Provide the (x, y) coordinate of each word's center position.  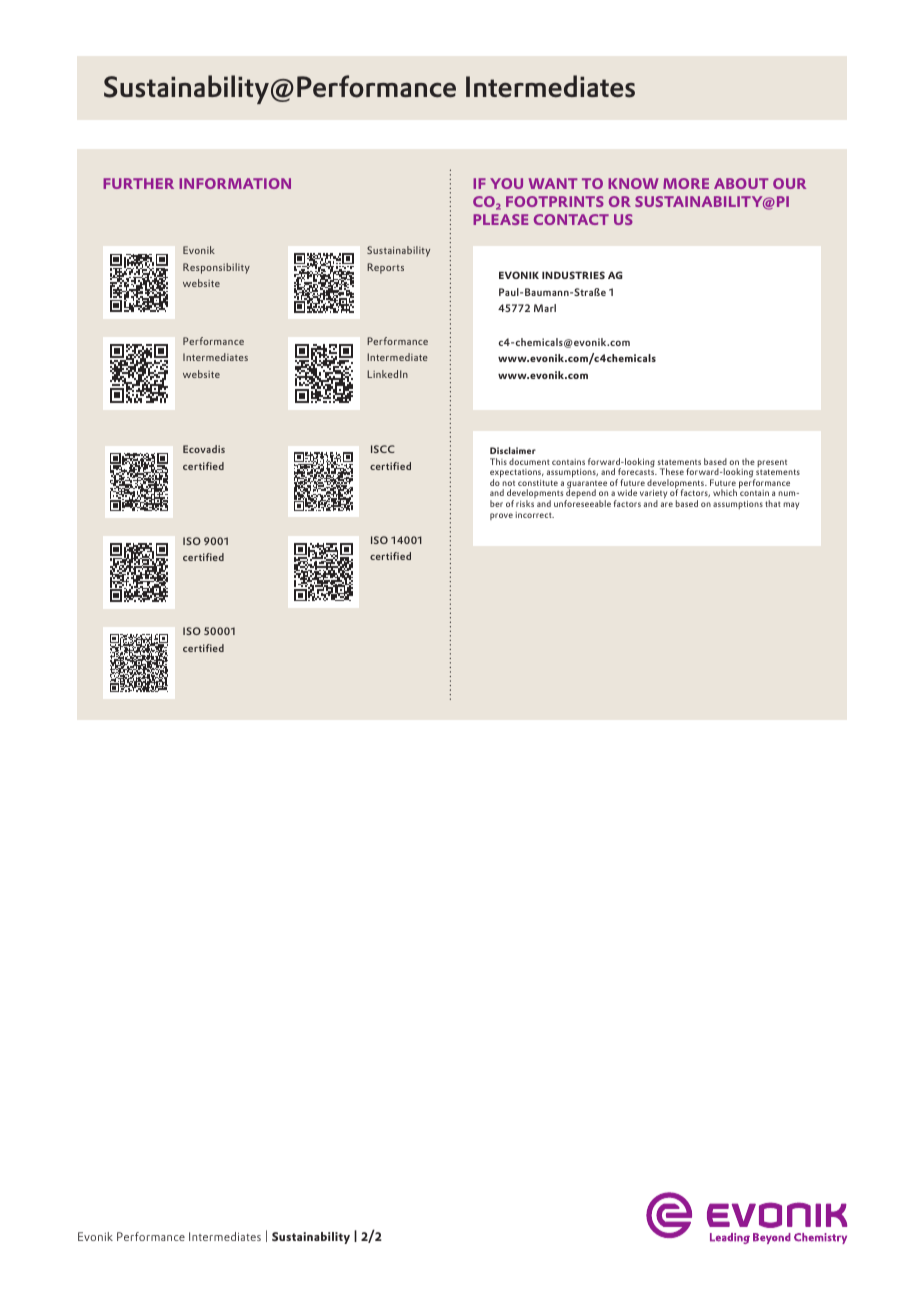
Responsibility (216, 268)
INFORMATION (235, 183)
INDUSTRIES (573, 275)
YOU (506, 183)
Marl (545, 308)
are (667, 504)
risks (525, 503)
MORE (686, 183)
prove (501, 516)
